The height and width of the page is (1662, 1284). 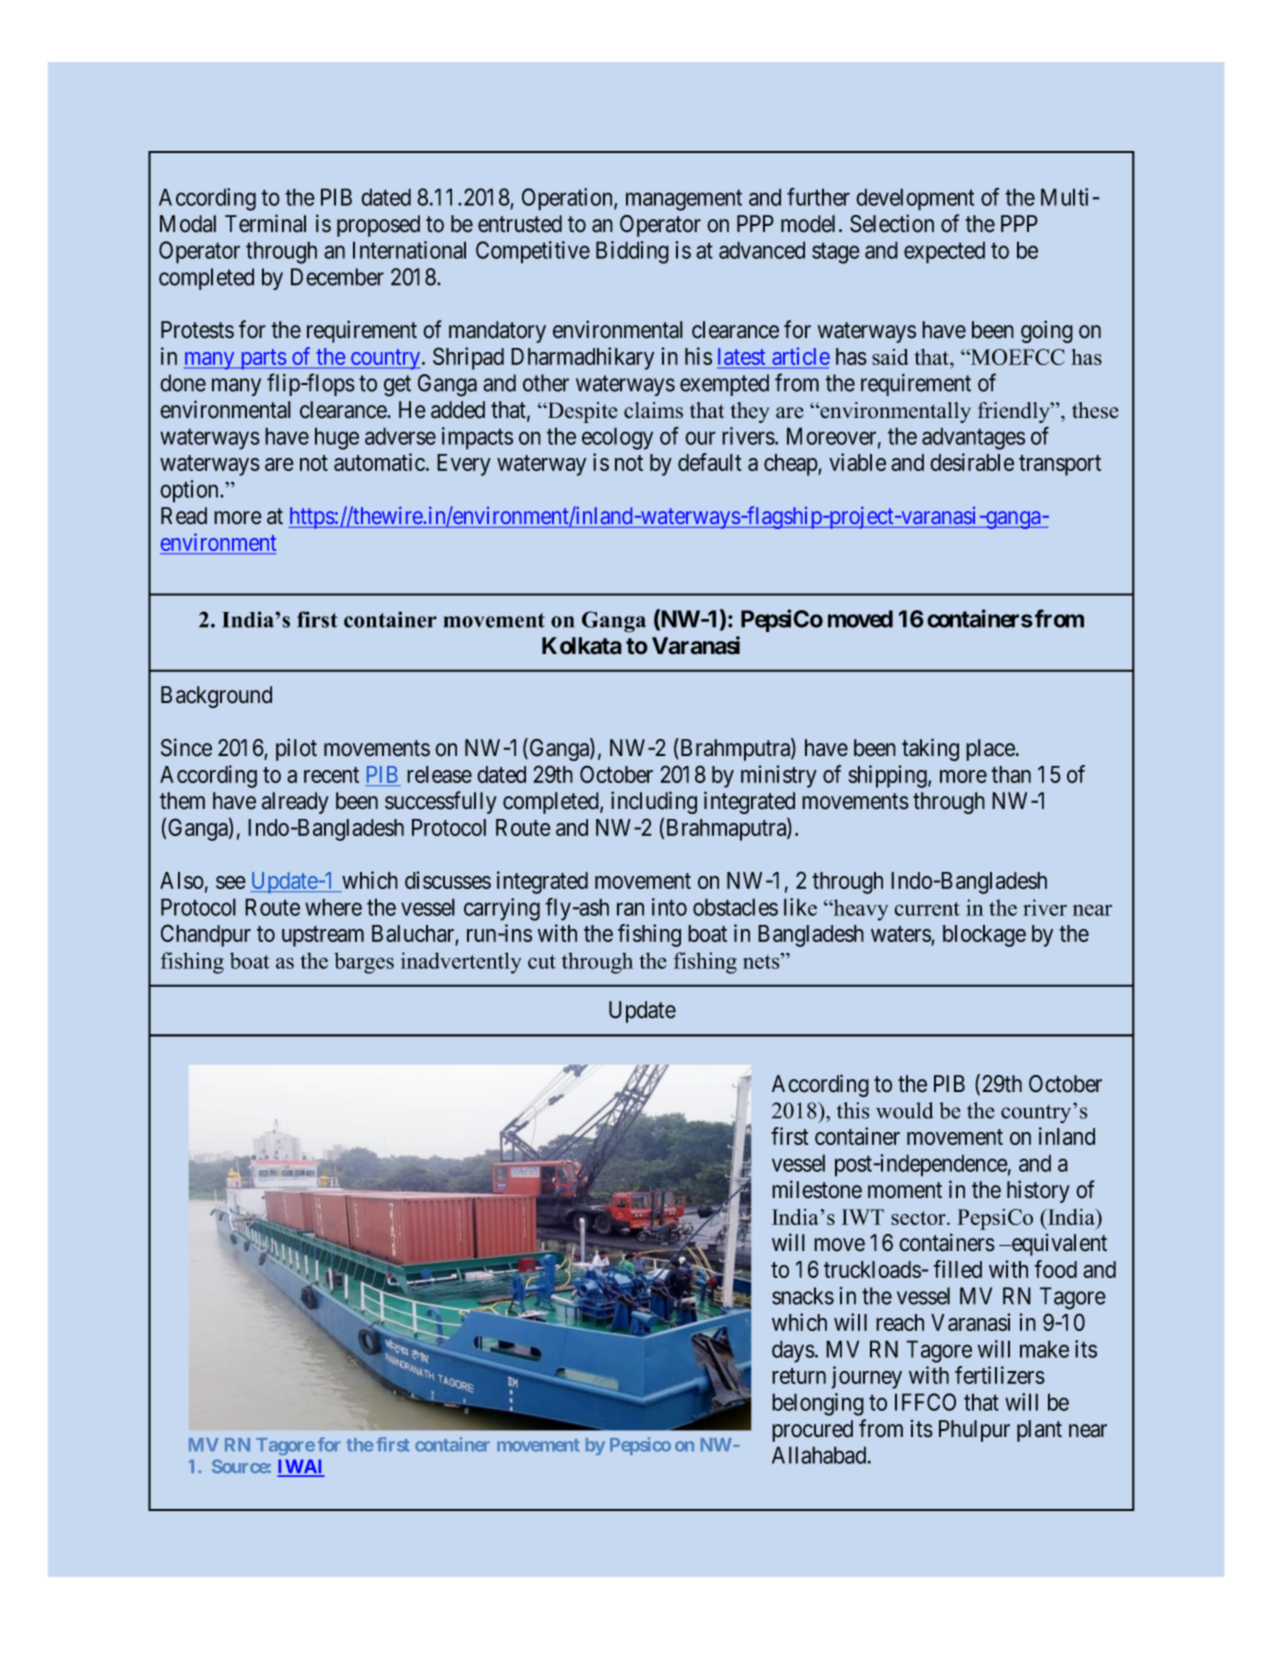 What do you see at coordinates (654, 802) in the page?
I see `including` at bounding box center [654, 802].
